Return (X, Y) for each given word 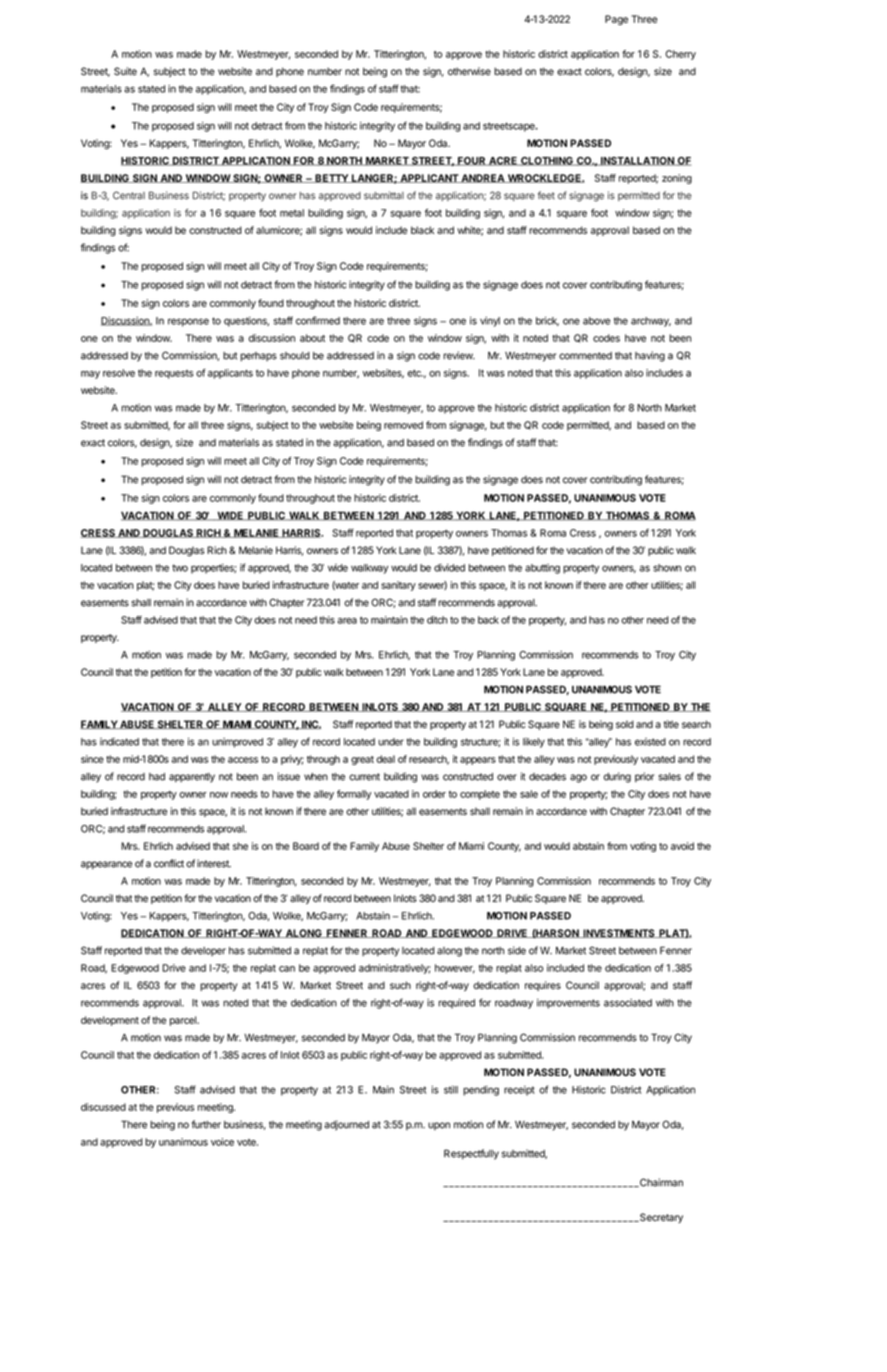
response (188, 322)
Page (616, 20)
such (400, 985)
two (180, 568)
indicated (119, 742)
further (206, 1124)
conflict (169, 863)
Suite (125, 71)
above (596, 321)
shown (667, 568)
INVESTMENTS (619, 933)
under (391, 742)
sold (625, 724)
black (422, 230)
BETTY (331, 178)
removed (403, 425)
